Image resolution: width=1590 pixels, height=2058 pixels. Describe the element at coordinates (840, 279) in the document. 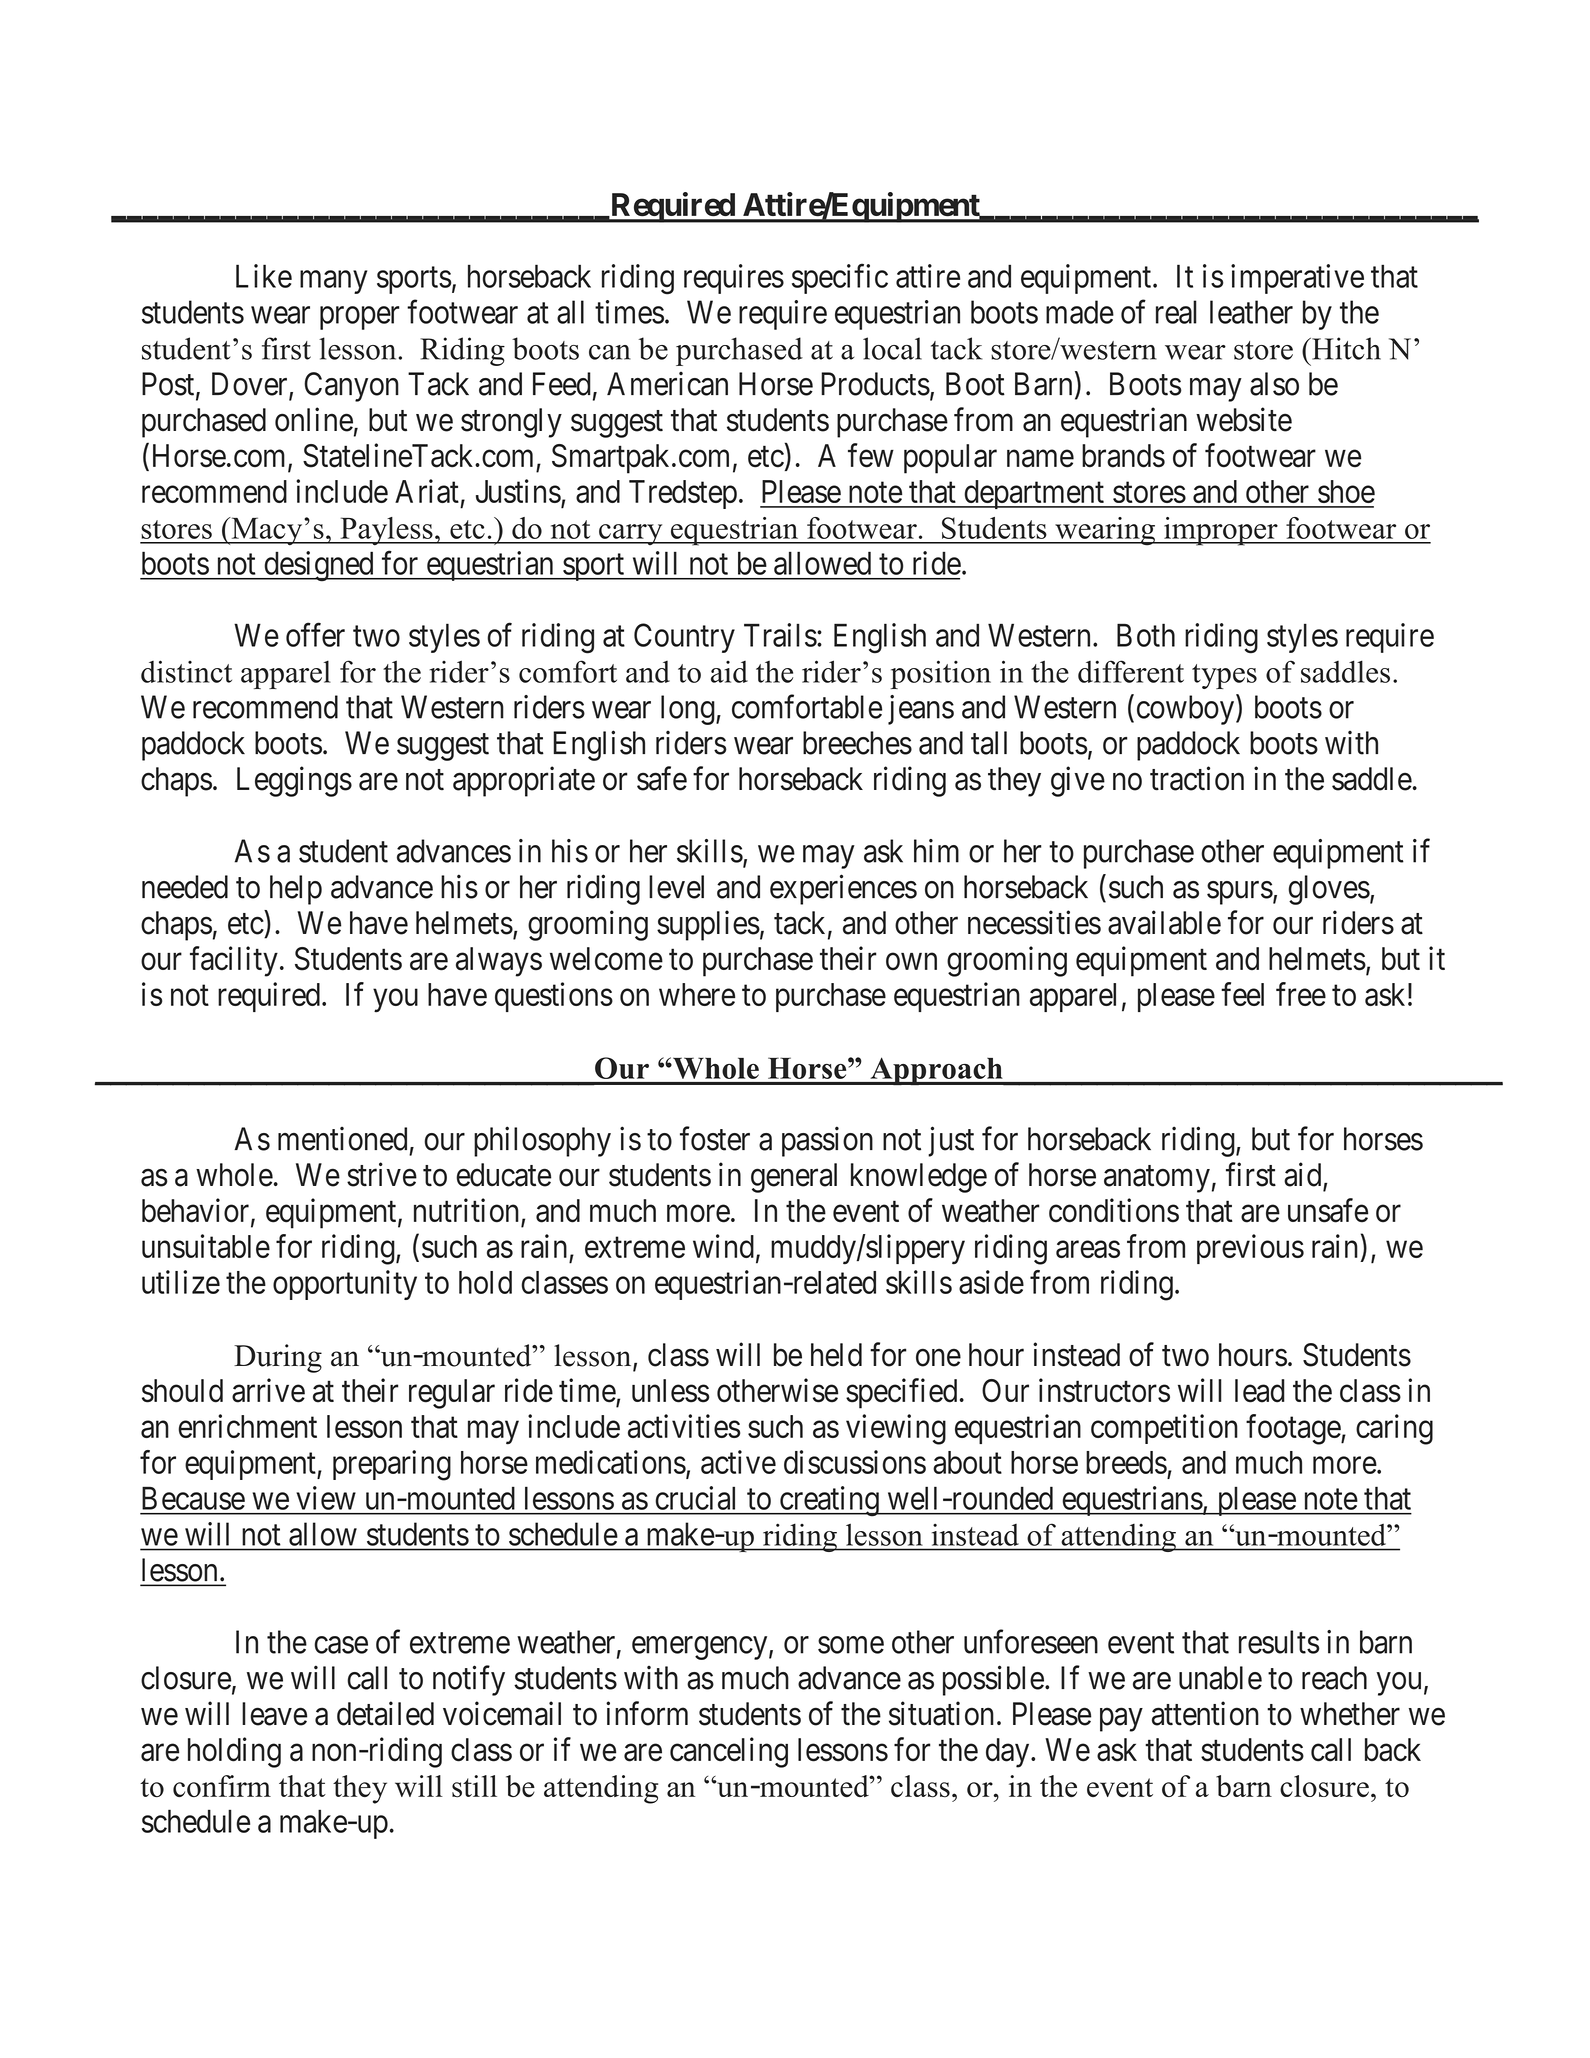

I see `specific` at that location.
